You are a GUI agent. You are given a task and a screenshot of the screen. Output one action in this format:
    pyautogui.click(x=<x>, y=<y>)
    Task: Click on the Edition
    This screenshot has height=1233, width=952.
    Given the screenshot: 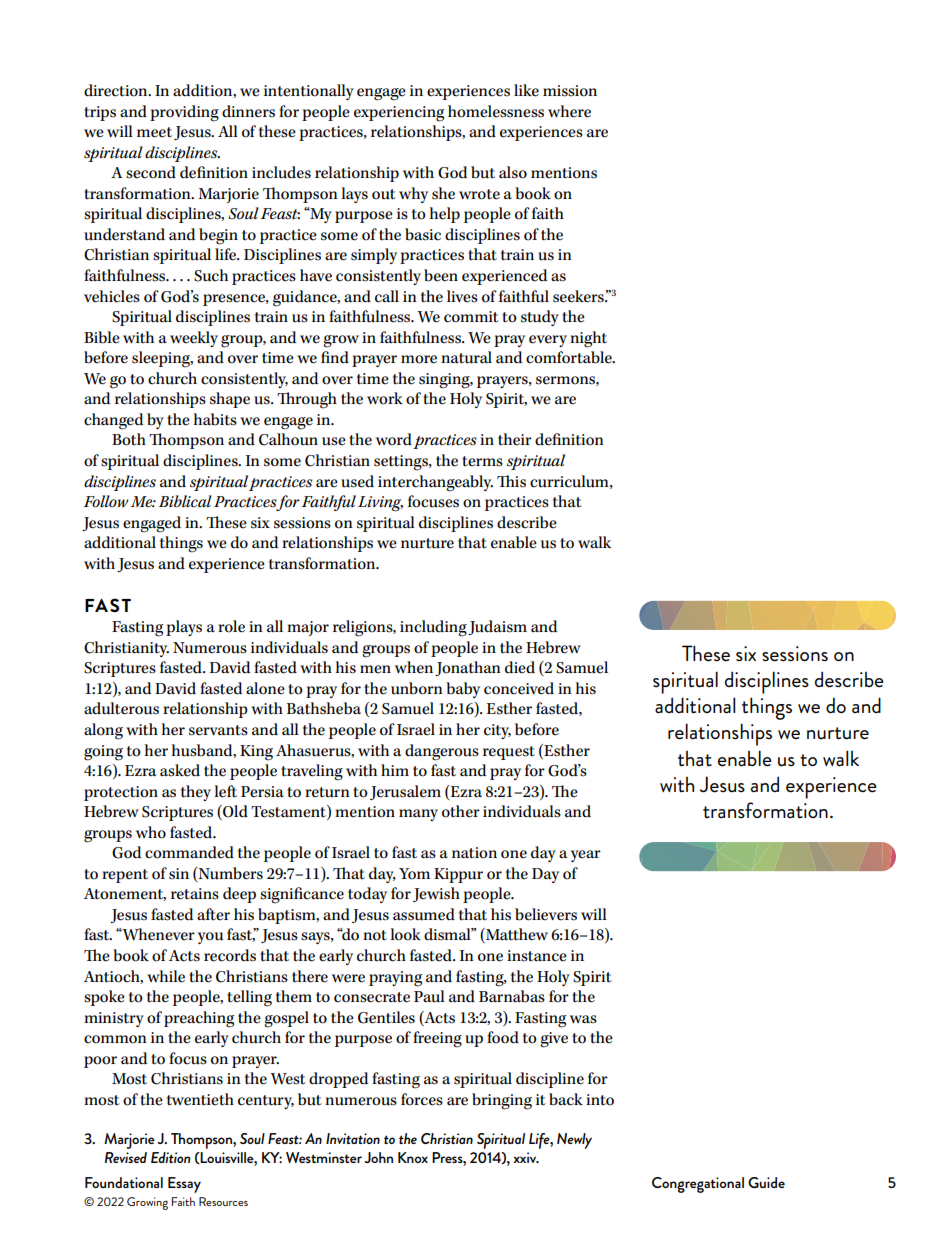 What is the action you would take?
    pyautogui.click(x=170, y=1157)
